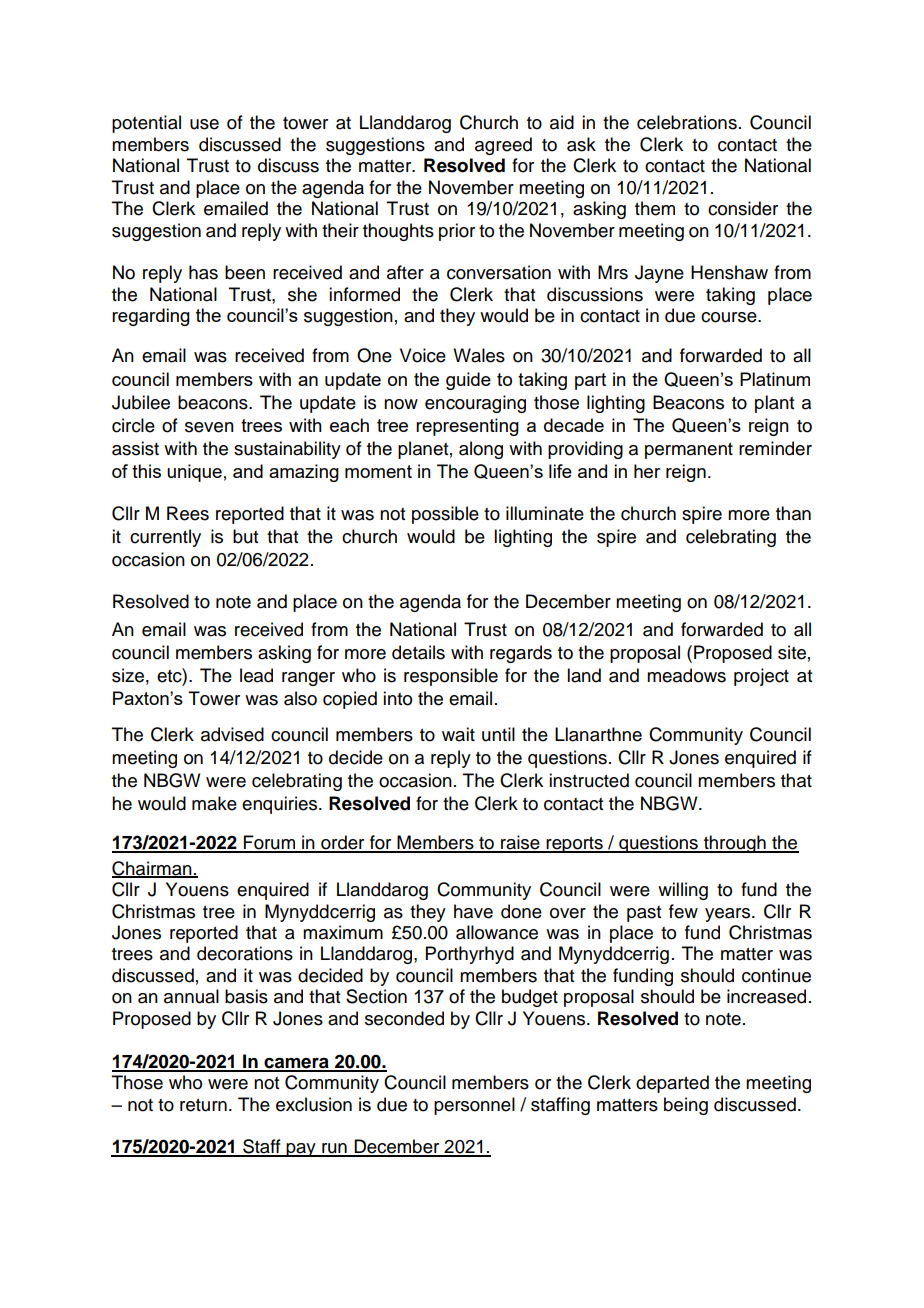 This image has height=1308, width=924. I want to click on plant, so click(774, 404).
